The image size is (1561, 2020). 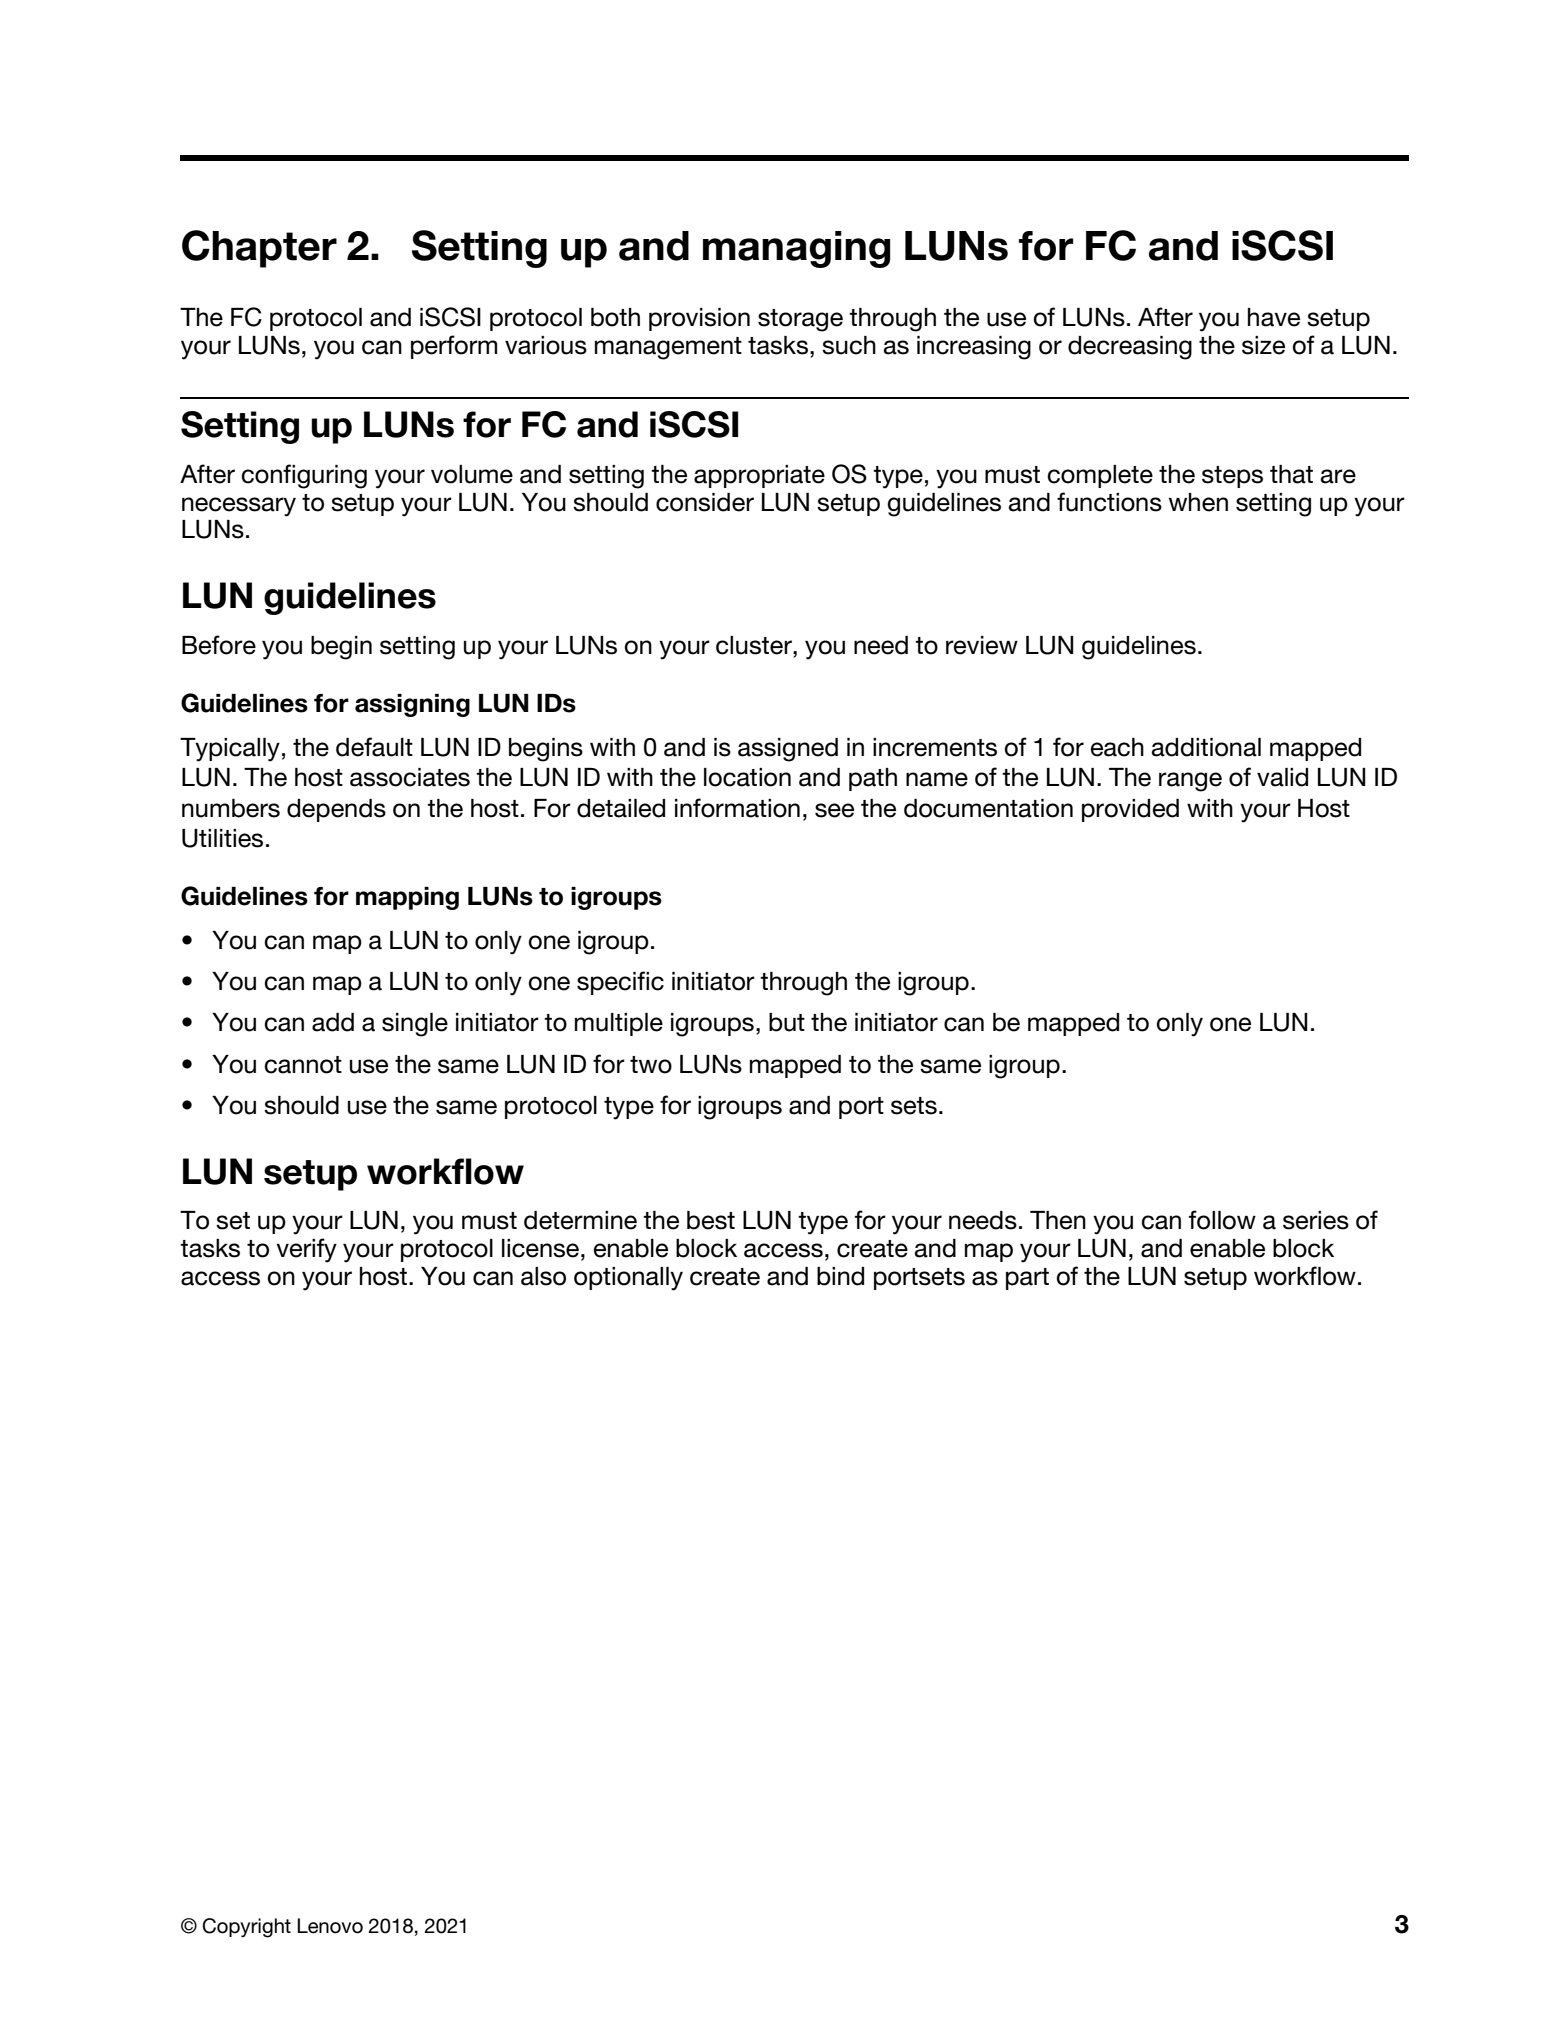 I want to click on follow, so click(x=1222, y=1220).
